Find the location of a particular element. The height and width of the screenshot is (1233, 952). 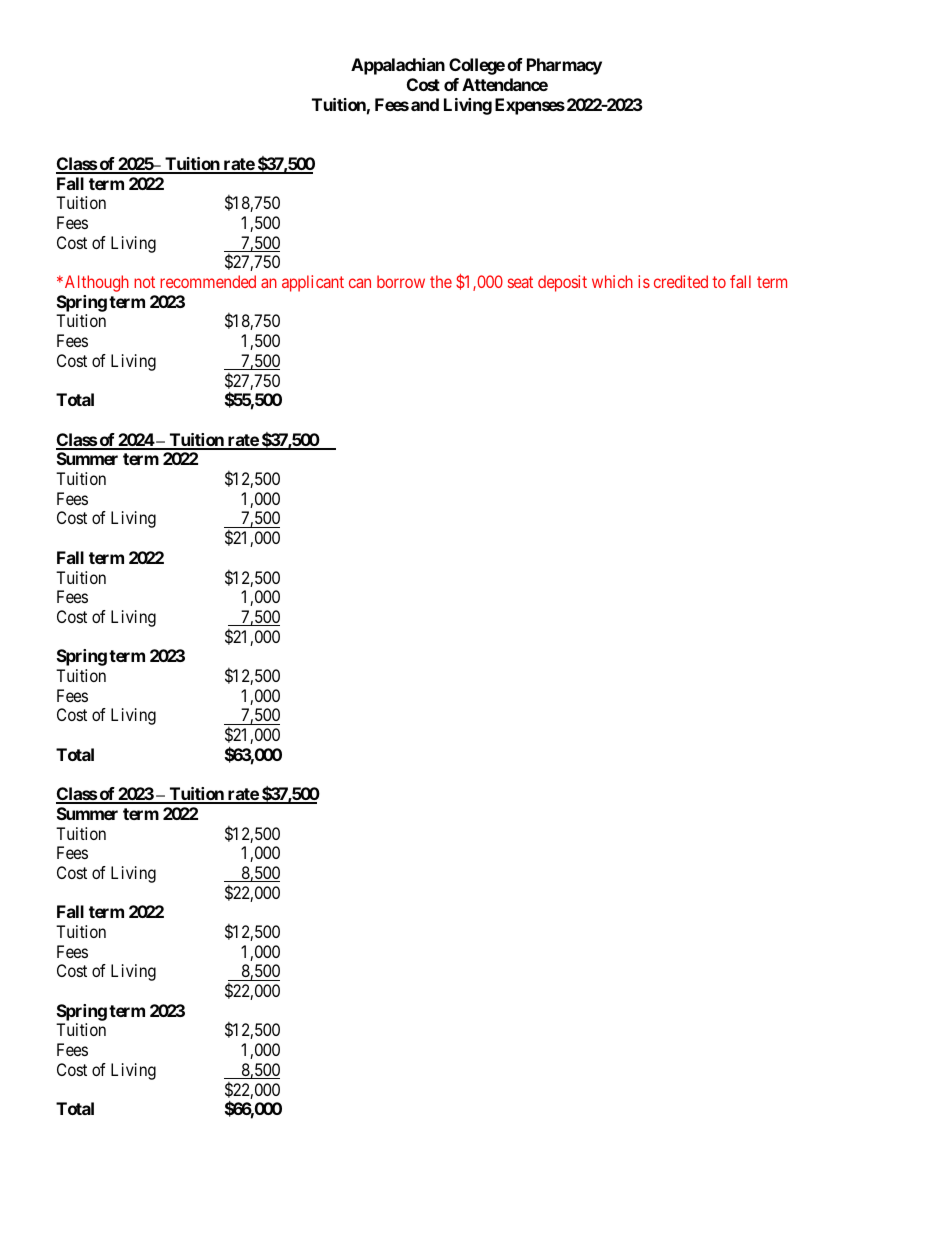

not is located at coordinates (144, 282).
